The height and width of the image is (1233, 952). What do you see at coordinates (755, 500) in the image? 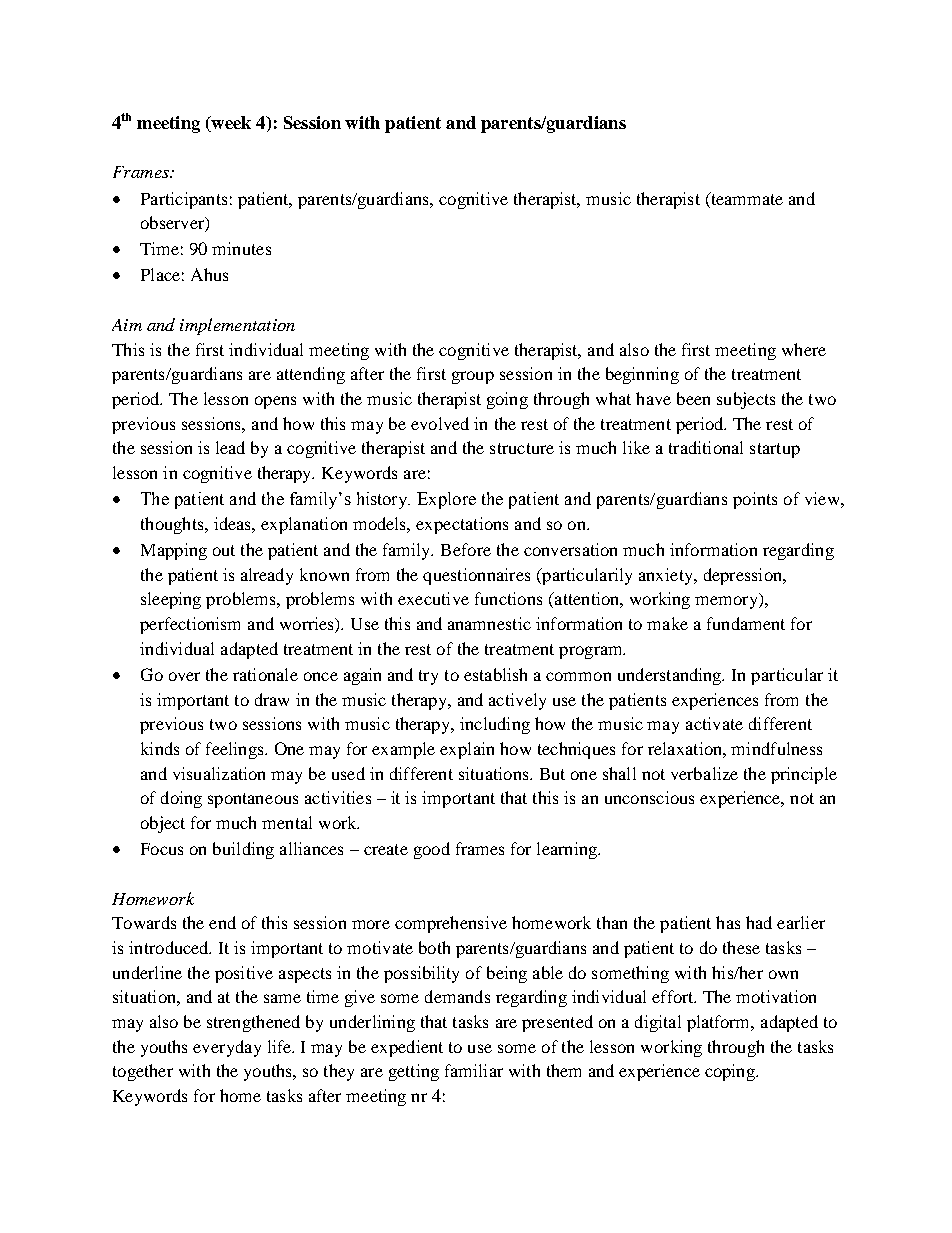
I see `points` at bounding box center [755, 500].
